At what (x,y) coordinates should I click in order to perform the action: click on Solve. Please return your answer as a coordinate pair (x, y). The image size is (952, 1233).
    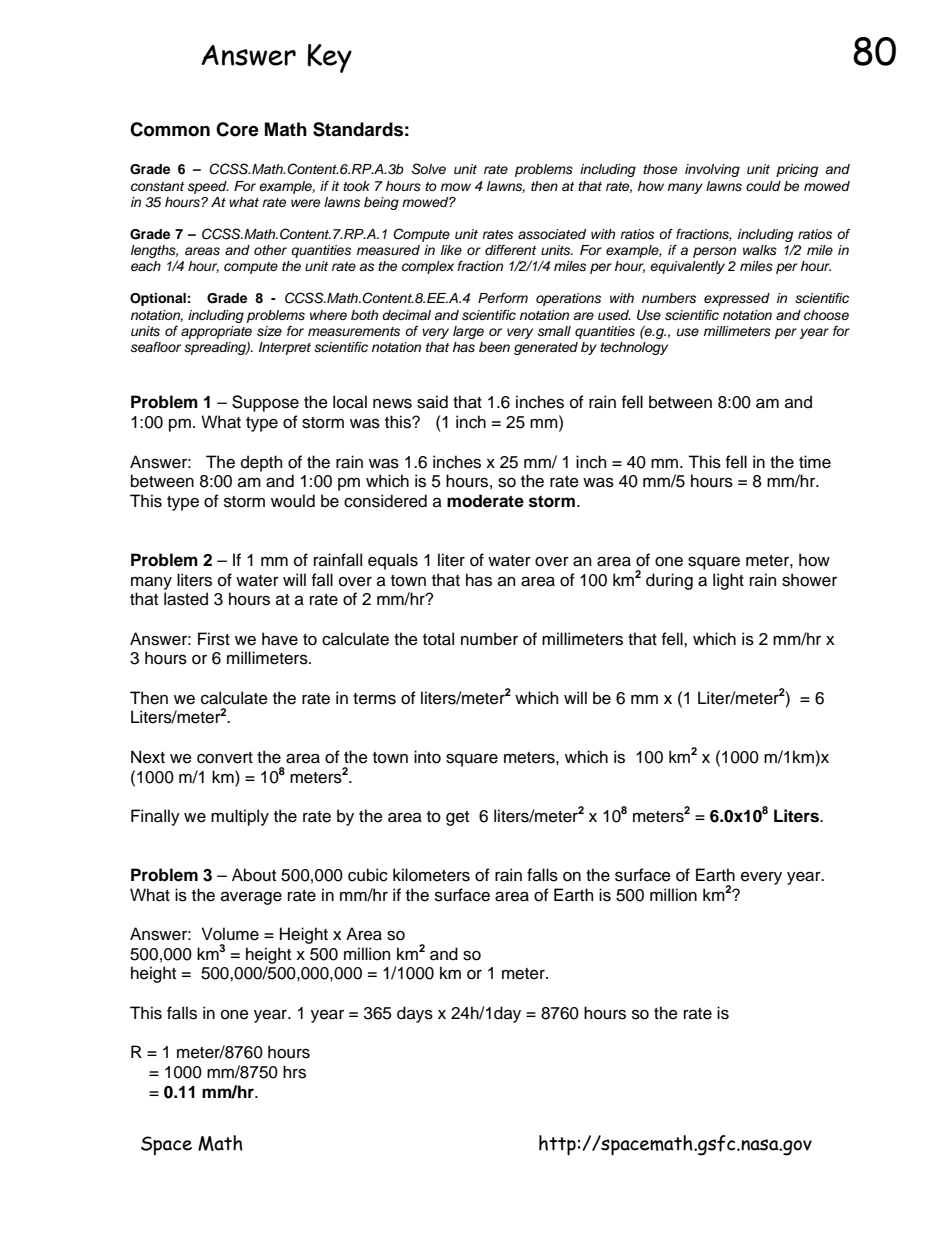
    Looking at the image, I should click on (429, 169).
